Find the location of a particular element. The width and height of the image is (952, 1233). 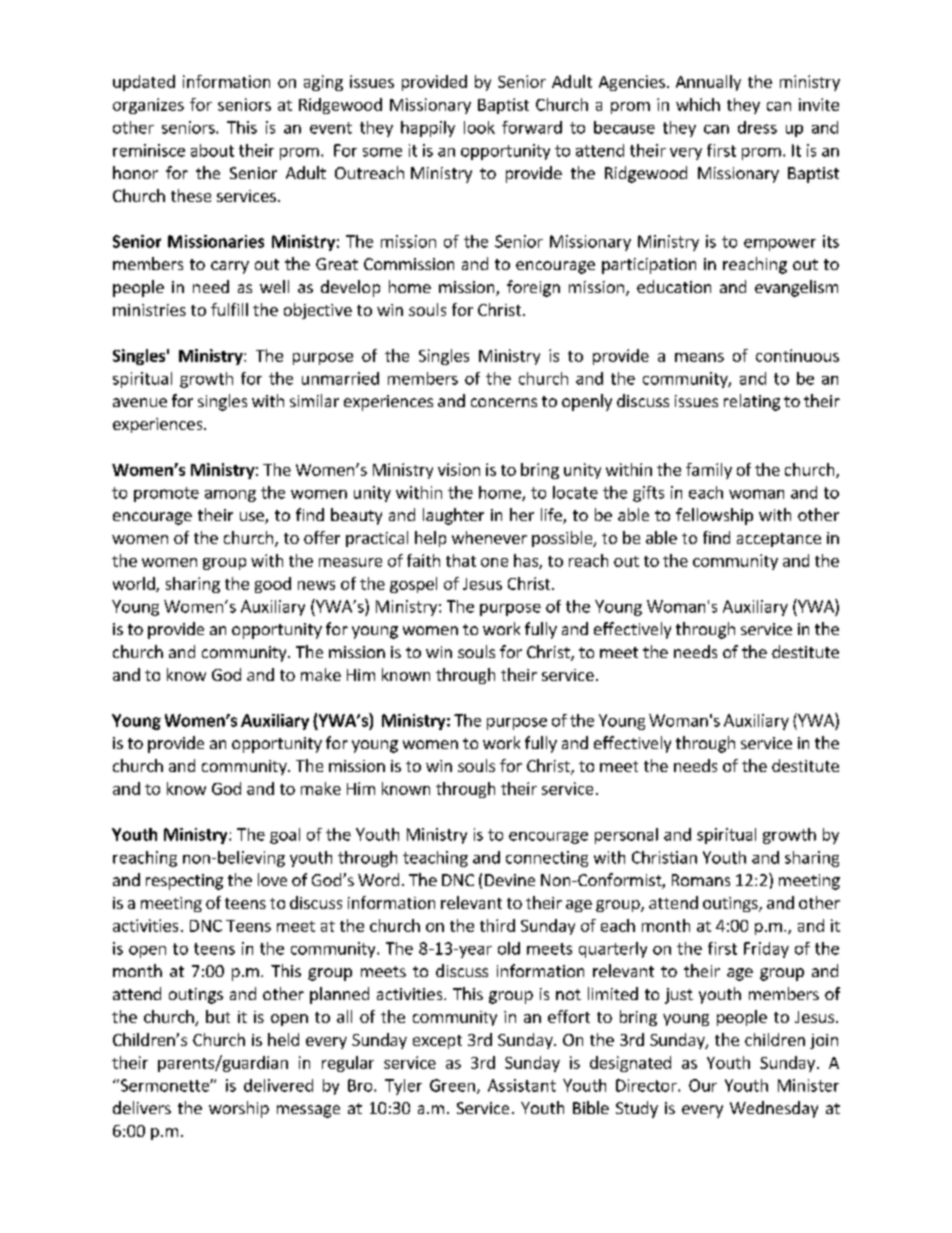

worship is located at coordinates (239, 1109).
